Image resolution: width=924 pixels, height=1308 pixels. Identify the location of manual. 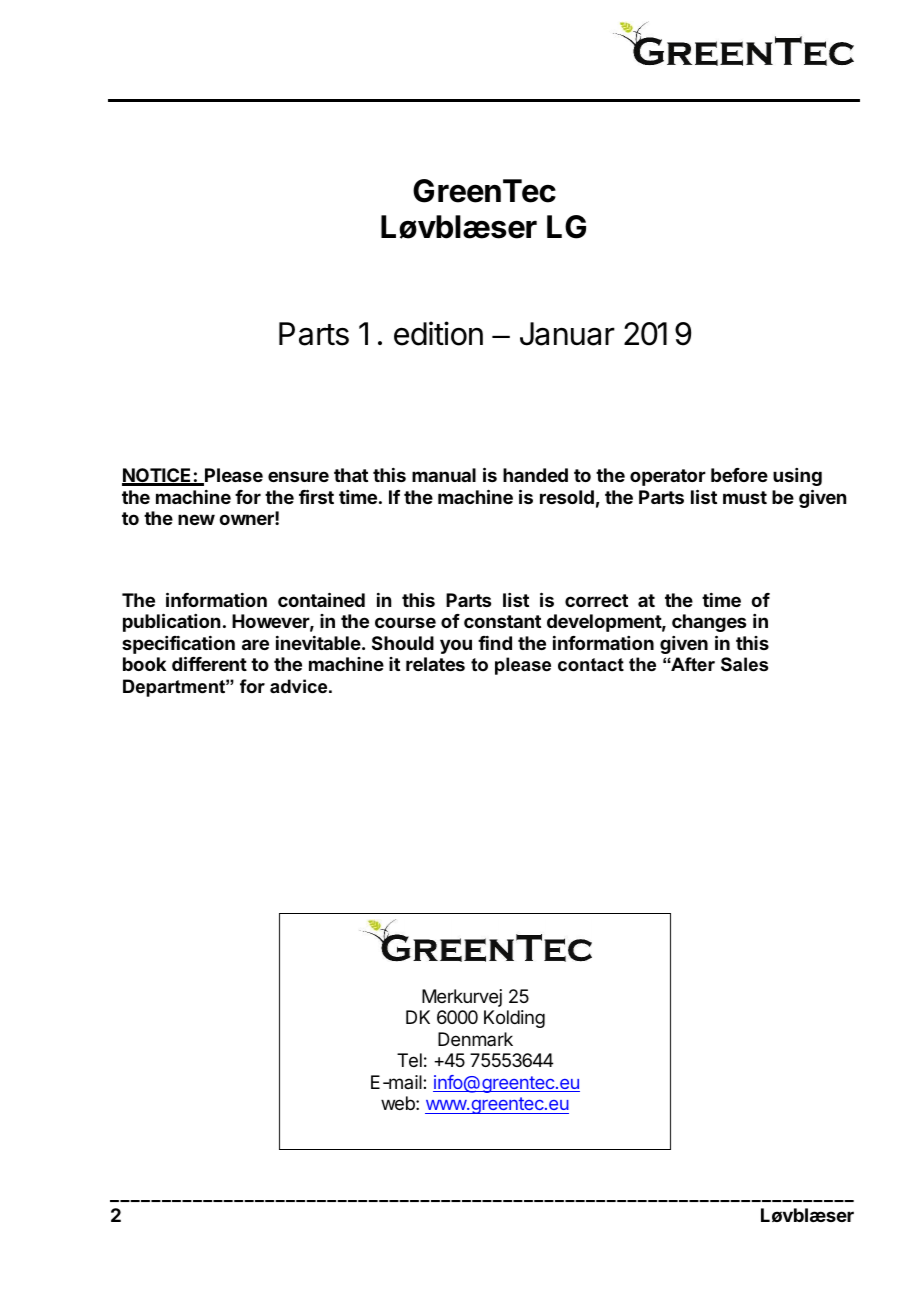
(444, 475).
